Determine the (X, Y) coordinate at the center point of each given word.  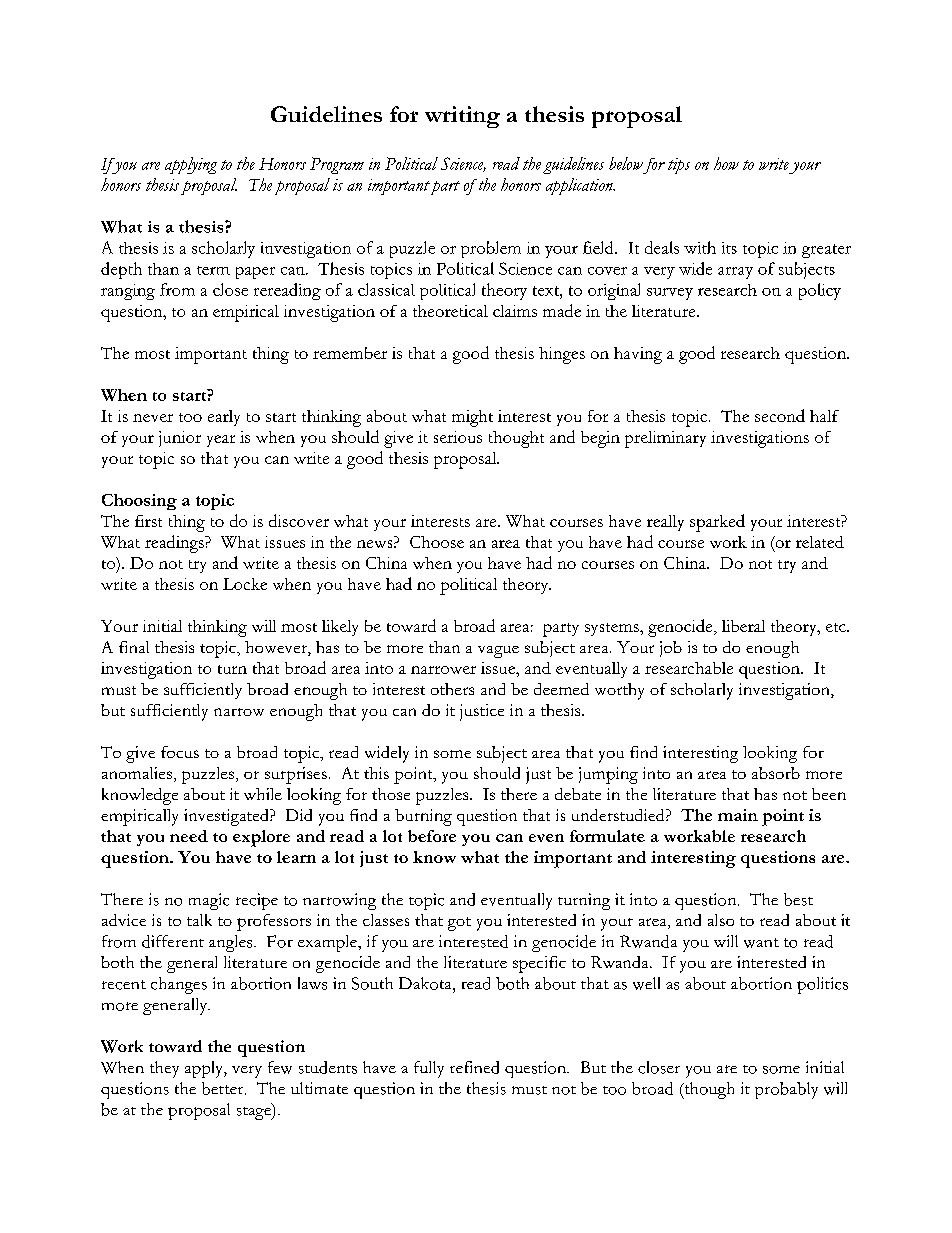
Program (337, 165)
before (432, 836)
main (738, 815)
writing (462, 117)
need (189, 836)
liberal (743, 626)
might (472, 418)
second (780, 415)
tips (679, 166)
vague (498, 652)
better (224, 1088)
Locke (245, 584)
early (224, 418)
